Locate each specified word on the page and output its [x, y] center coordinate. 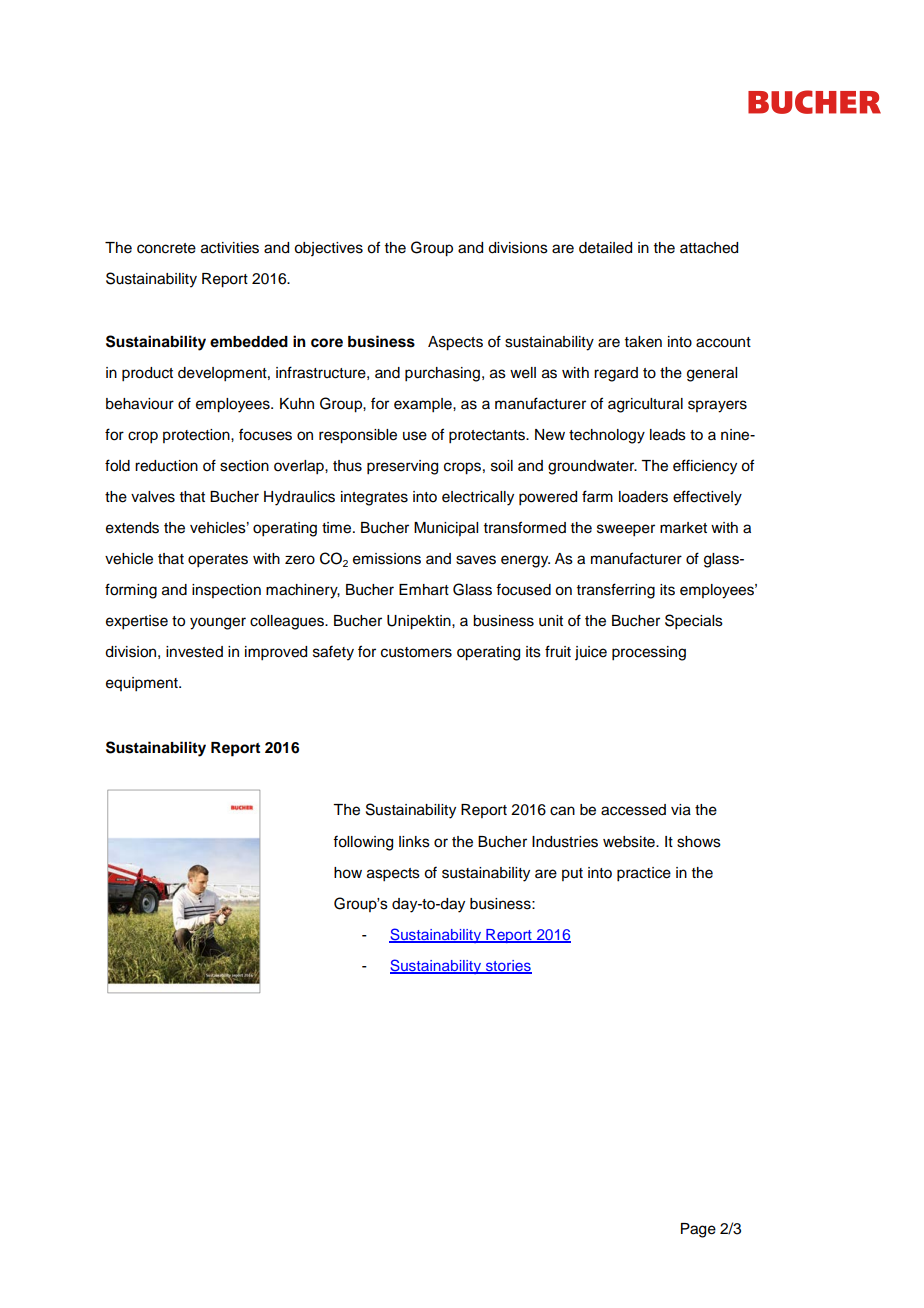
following [363, 843]
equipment [143, 684]
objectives [328, 249]
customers [416, 652]
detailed [605, 248]
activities [230, 248]
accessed [633, 810]
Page [698, 1230]
